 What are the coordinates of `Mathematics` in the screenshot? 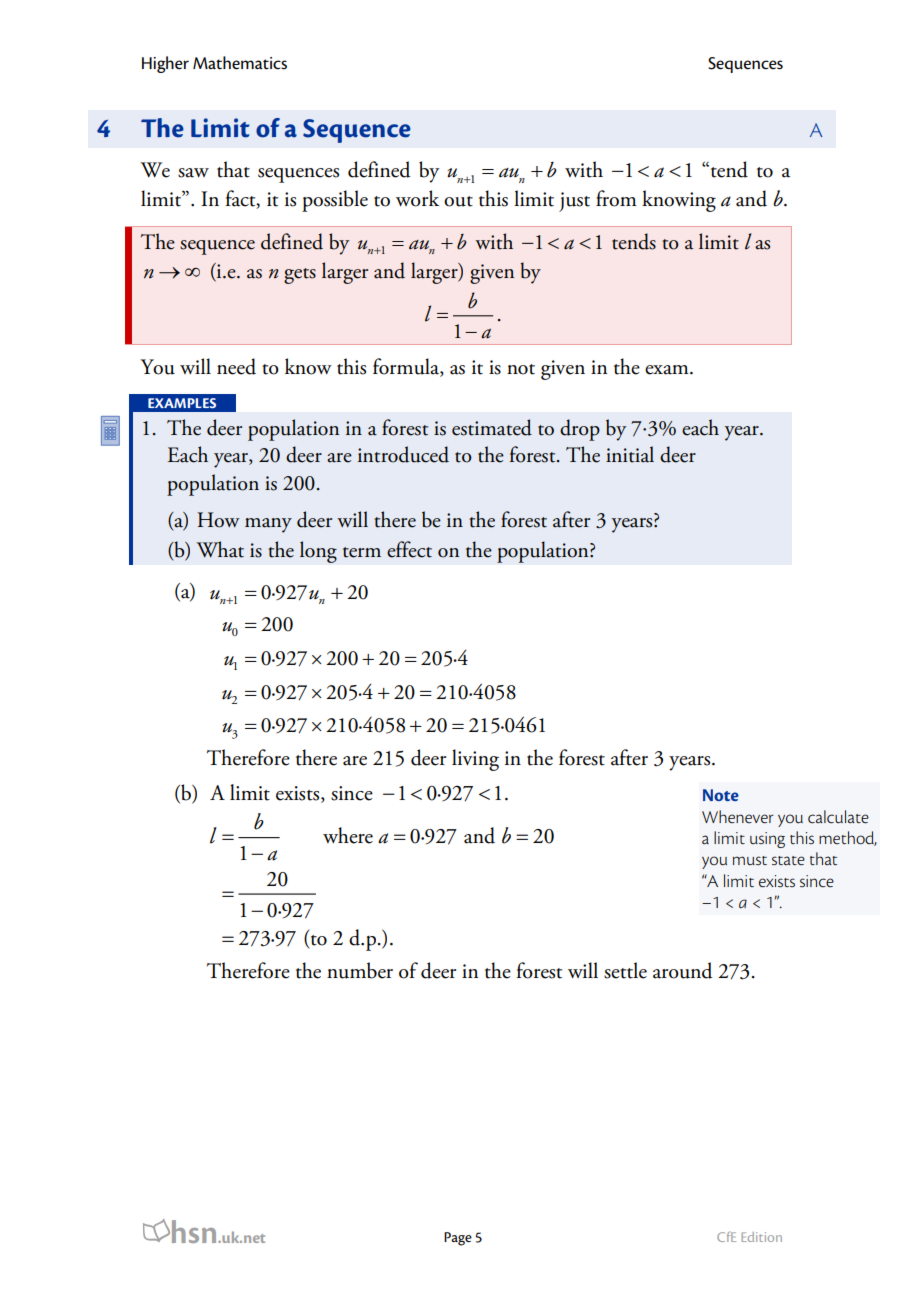 It's located at (240, 63).
